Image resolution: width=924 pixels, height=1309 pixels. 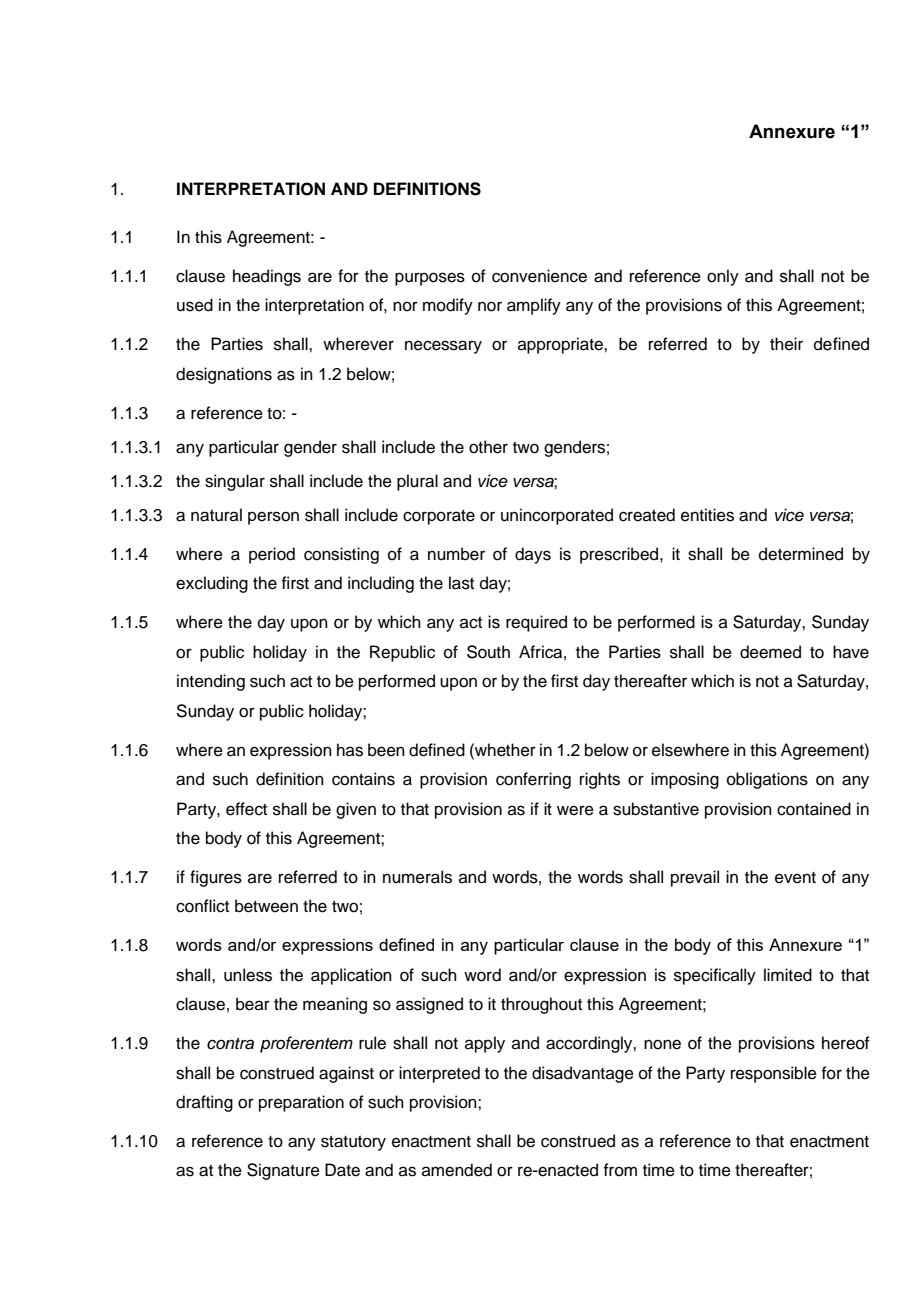 I want to click on entities, so click(x=707, y=515).
